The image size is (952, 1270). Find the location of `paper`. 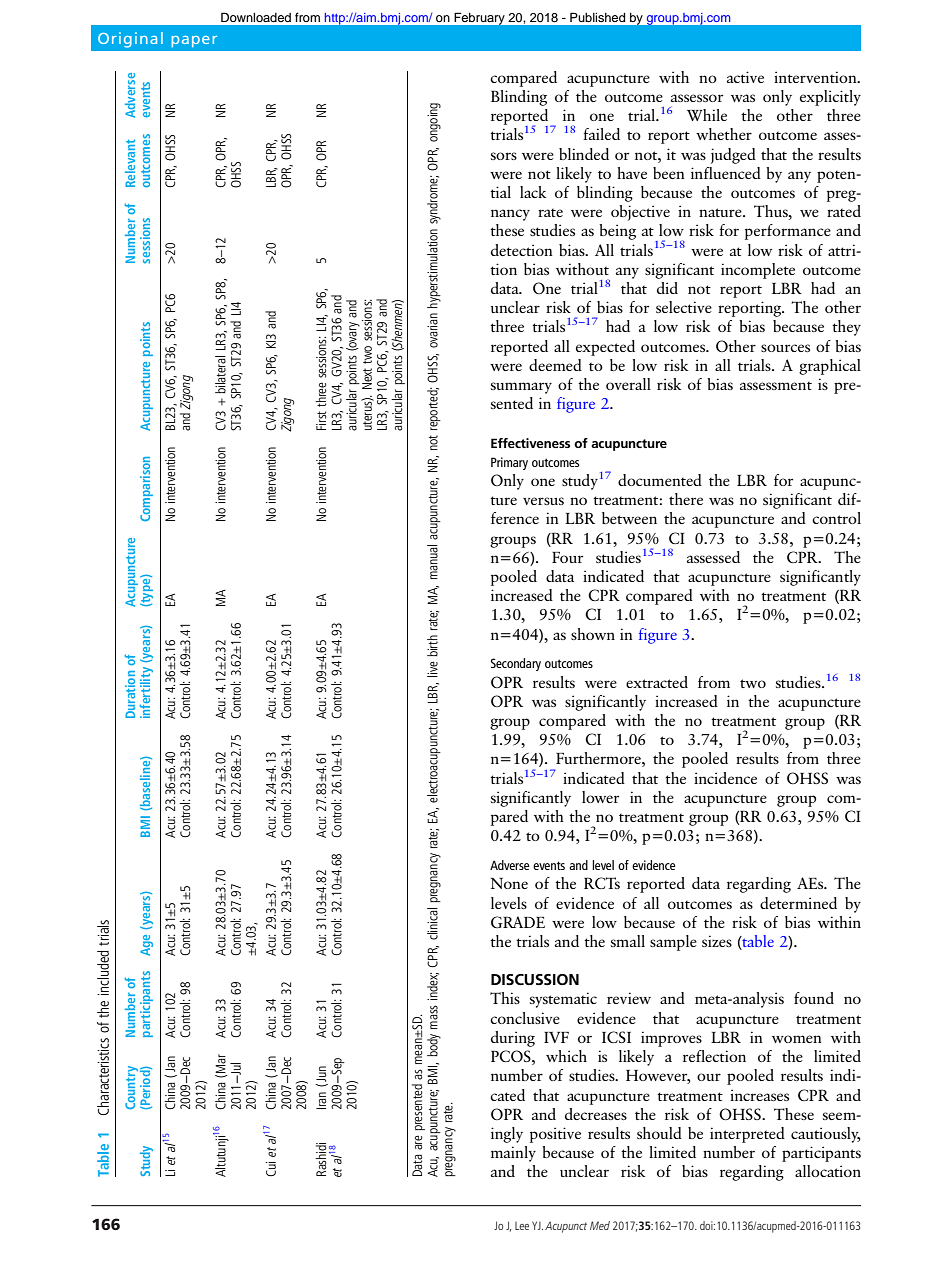

paper is located at coordinates (194, 41).
